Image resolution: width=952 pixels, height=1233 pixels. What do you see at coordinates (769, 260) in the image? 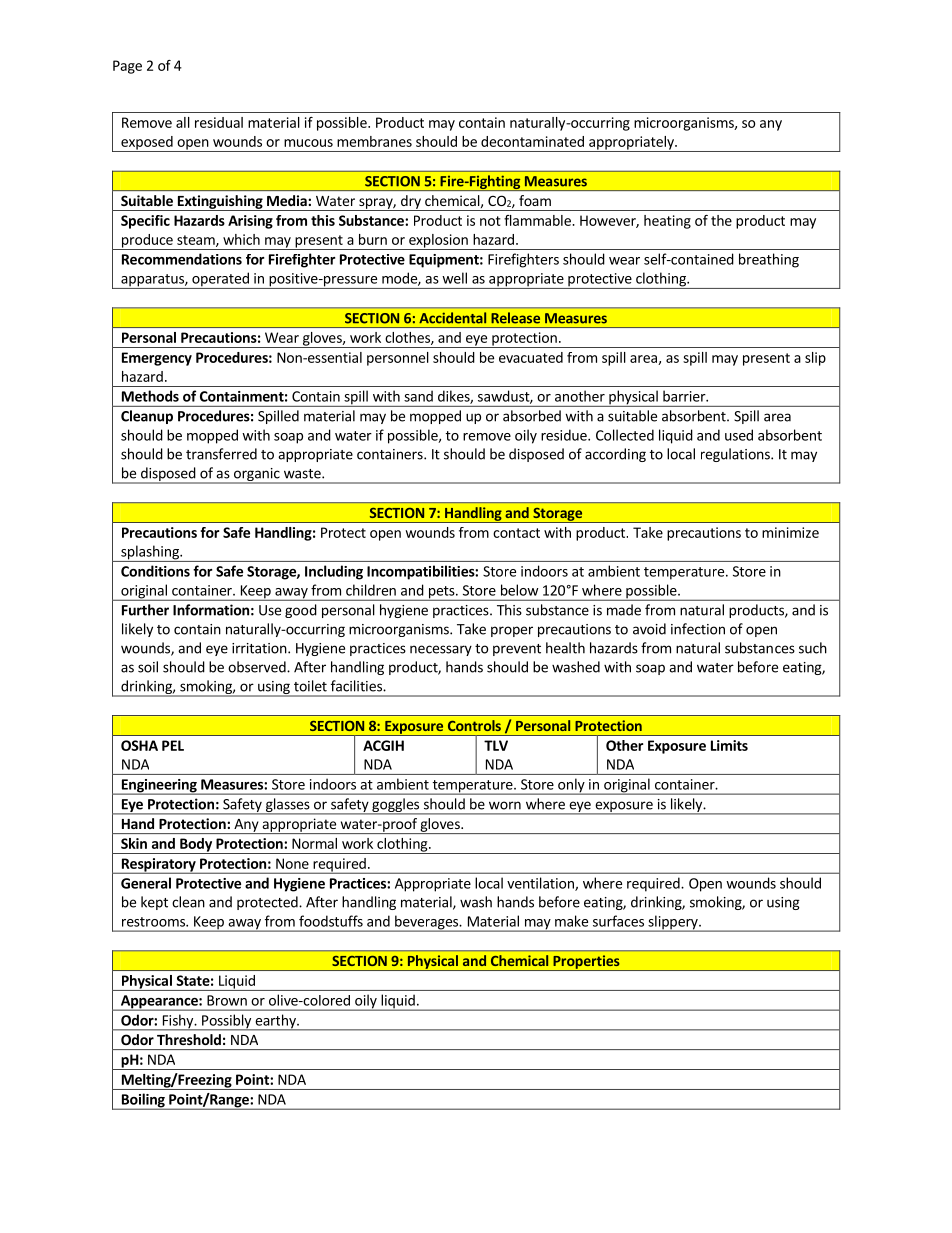
I see `breathing` at bounding box center [769, 260].
